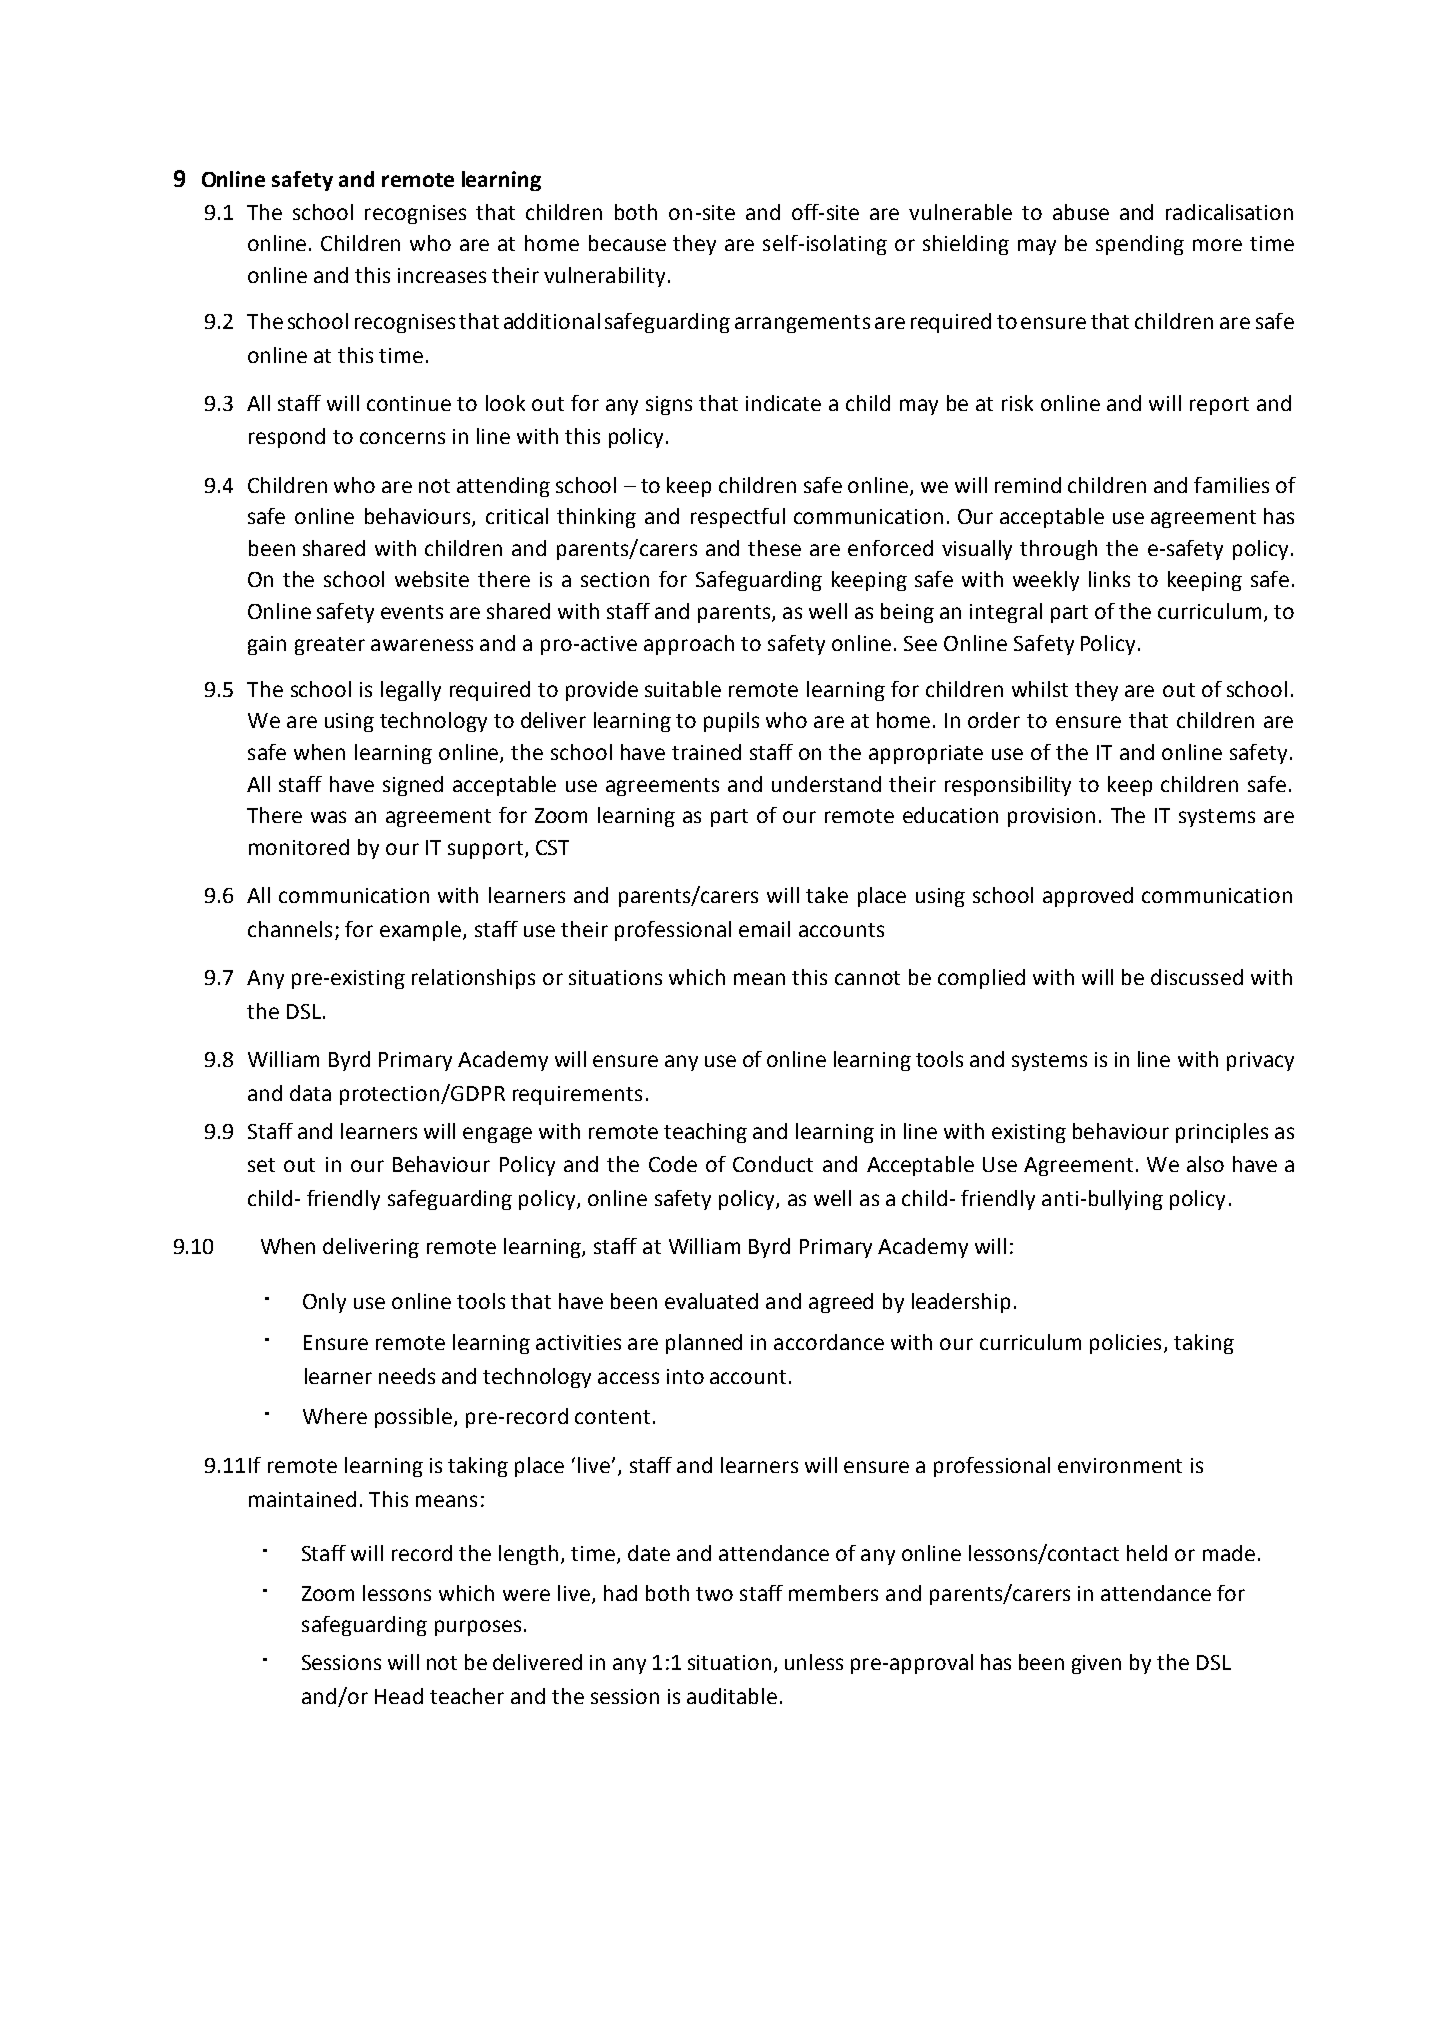  Describe the element at coordinates (422, 931) in the page. I see `example` at that location.
